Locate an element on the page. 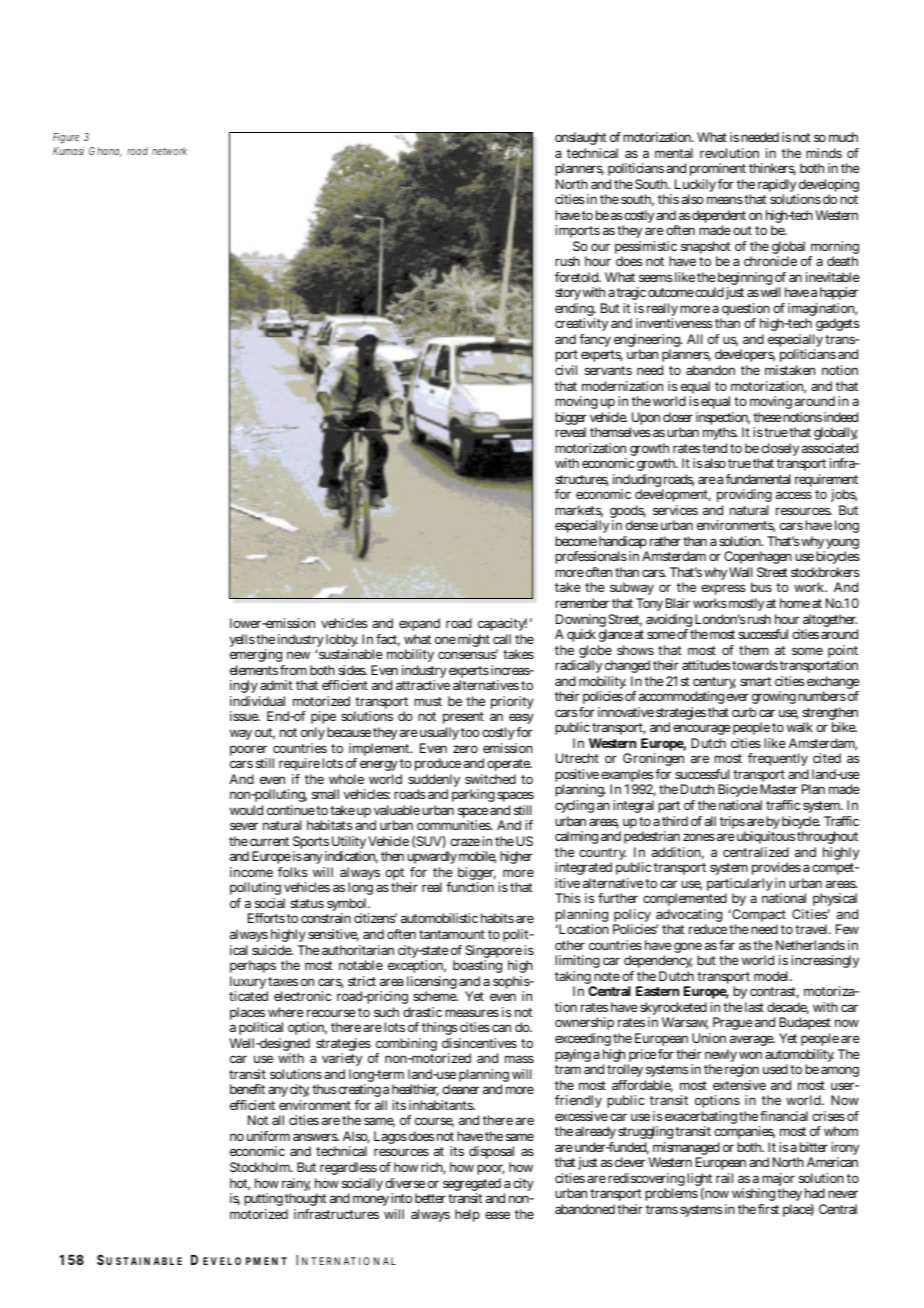  ubiquitous is located at coordinates (766, 837).
